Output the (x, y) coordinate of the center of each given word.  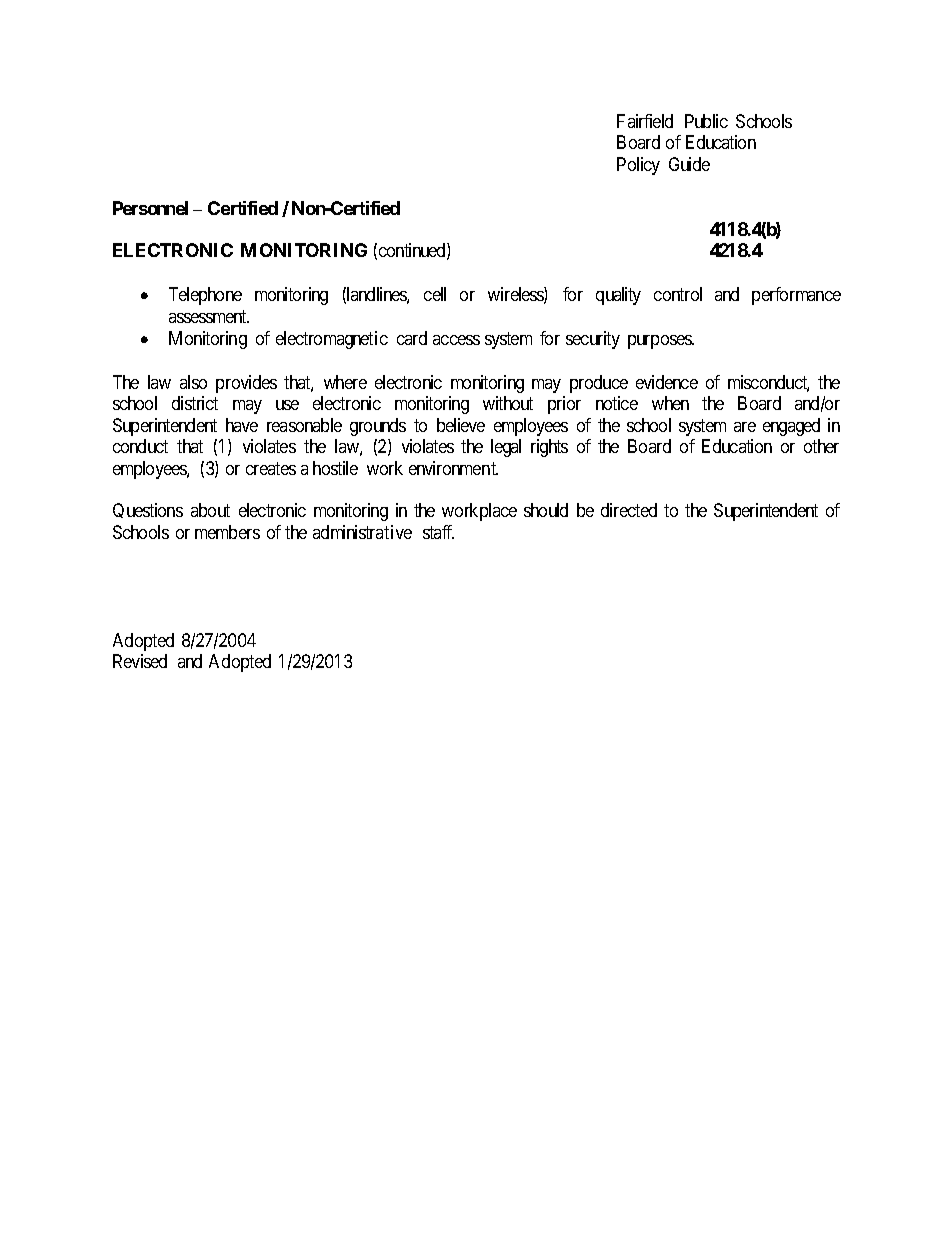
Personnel (150, 208)
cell (435, 294)
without (508, 403)
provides (246, 384)
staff (438, 532)
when (670, 403)
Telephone (205, 296)
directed (629, 510)
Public (706, 121)
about (210, 510)
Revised (140, 661)
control (678, 294)
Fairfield (645, 121)
